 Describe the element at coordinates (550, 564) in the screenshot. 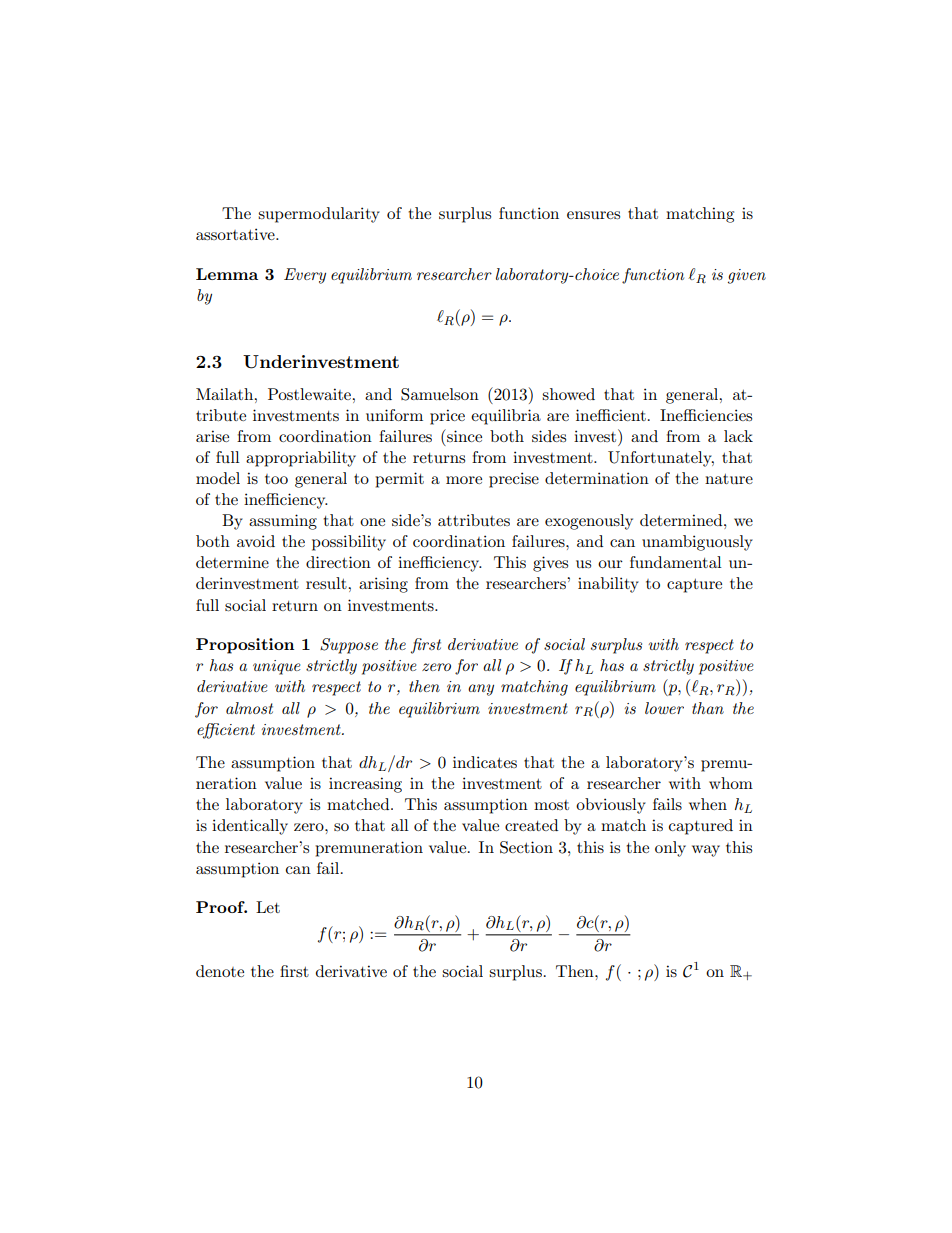

I see `gives` at that location.
